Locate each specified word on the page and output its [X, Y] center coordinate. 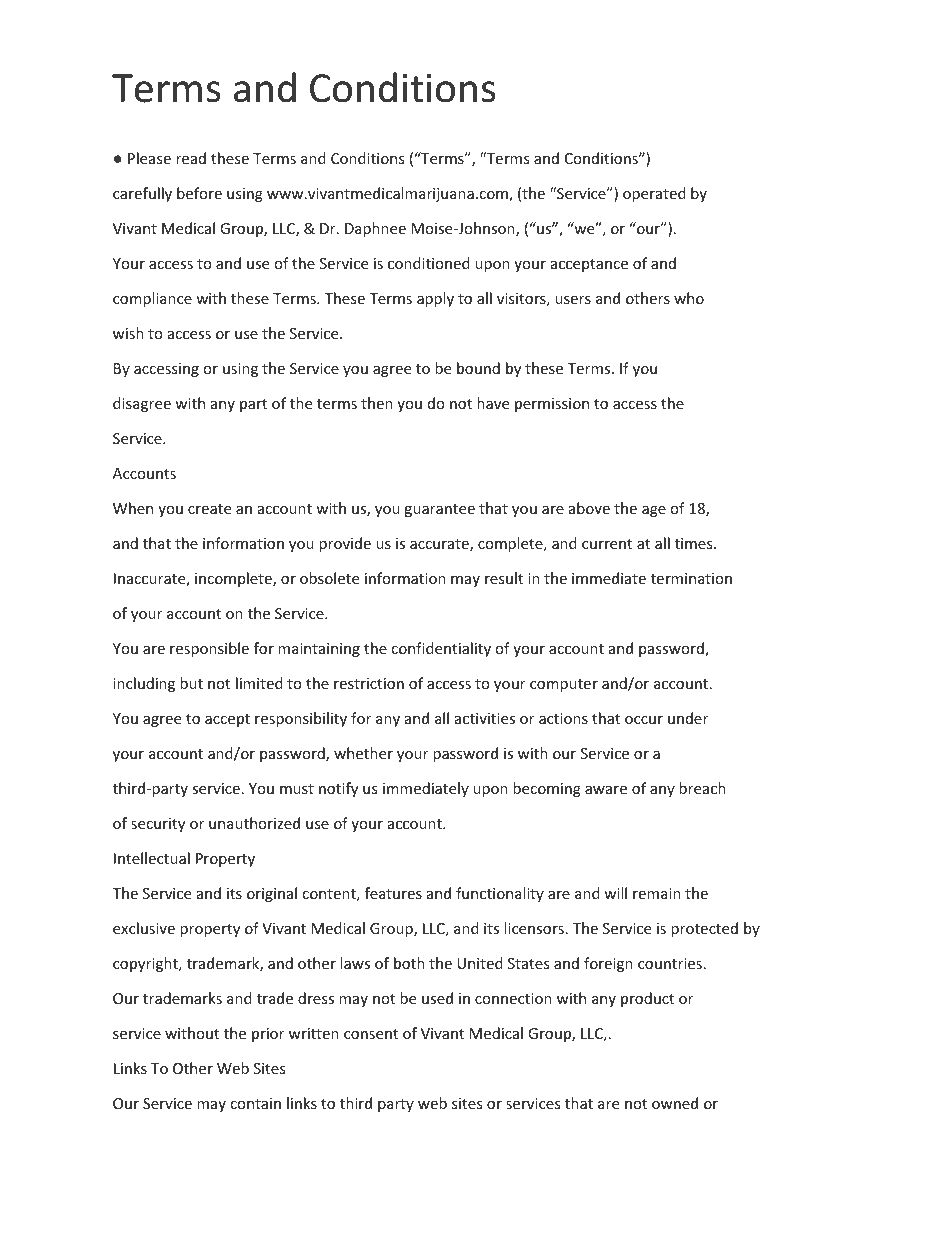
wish [128, 333]
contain [255, 1103]
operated [654, 194]
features [393, 893]
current [607, 544]
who [689, 298]
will [615, 893]
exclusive [144, 928]
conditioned [429, 263]
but [191, 683]
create [209, 509]
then [377, 403]
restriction [369, 683]
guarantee [439, 510]
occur [644, 720]
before [199, 193]
